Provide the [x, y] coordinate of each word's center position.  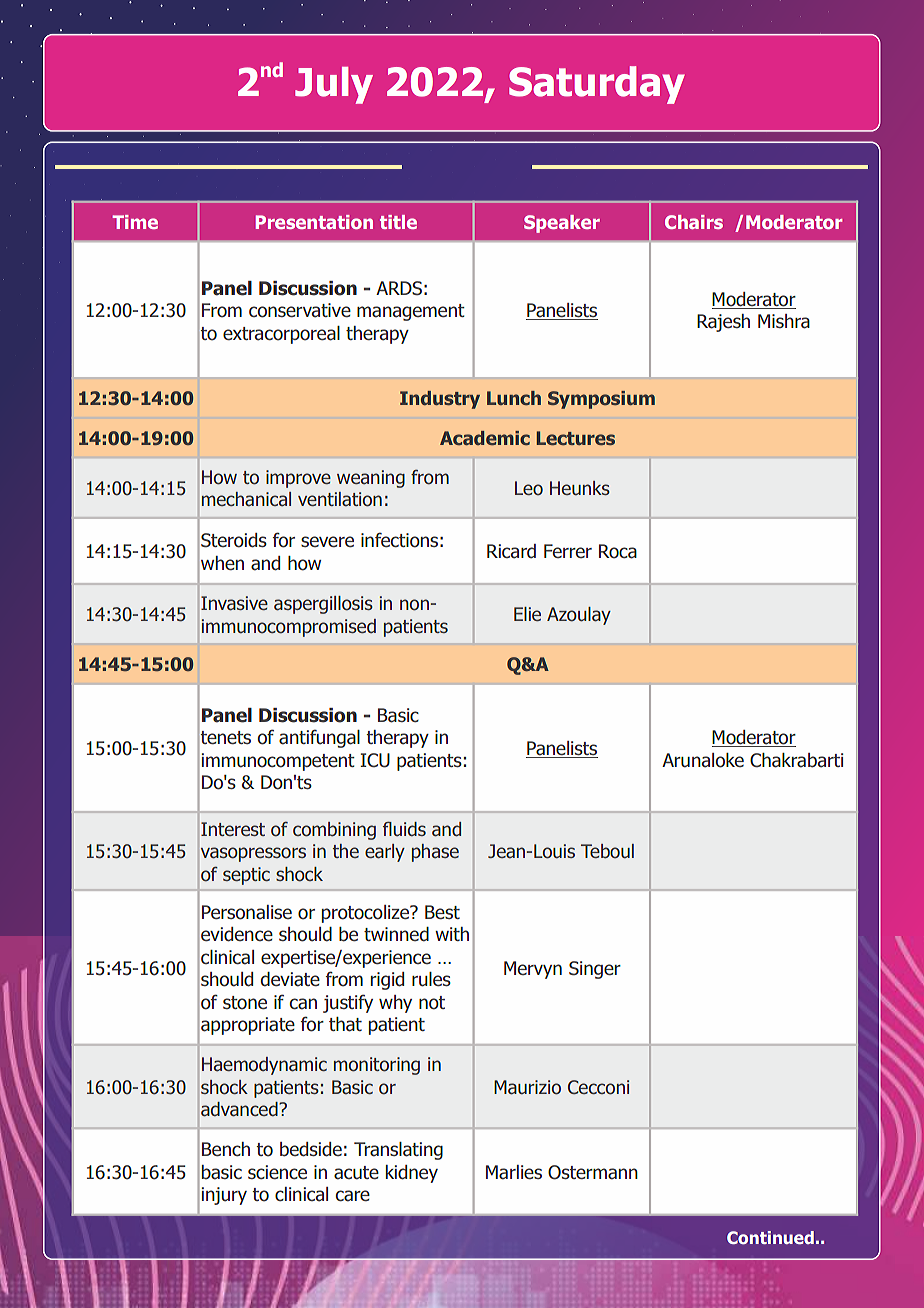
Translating [398, 1151]
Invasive [234, 603]
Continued [770, 1237]
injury [224, 1196]
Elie [527, 614]
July [334, 85]
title [398, 222]
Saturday [597, 85]
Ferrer [568, 551]
